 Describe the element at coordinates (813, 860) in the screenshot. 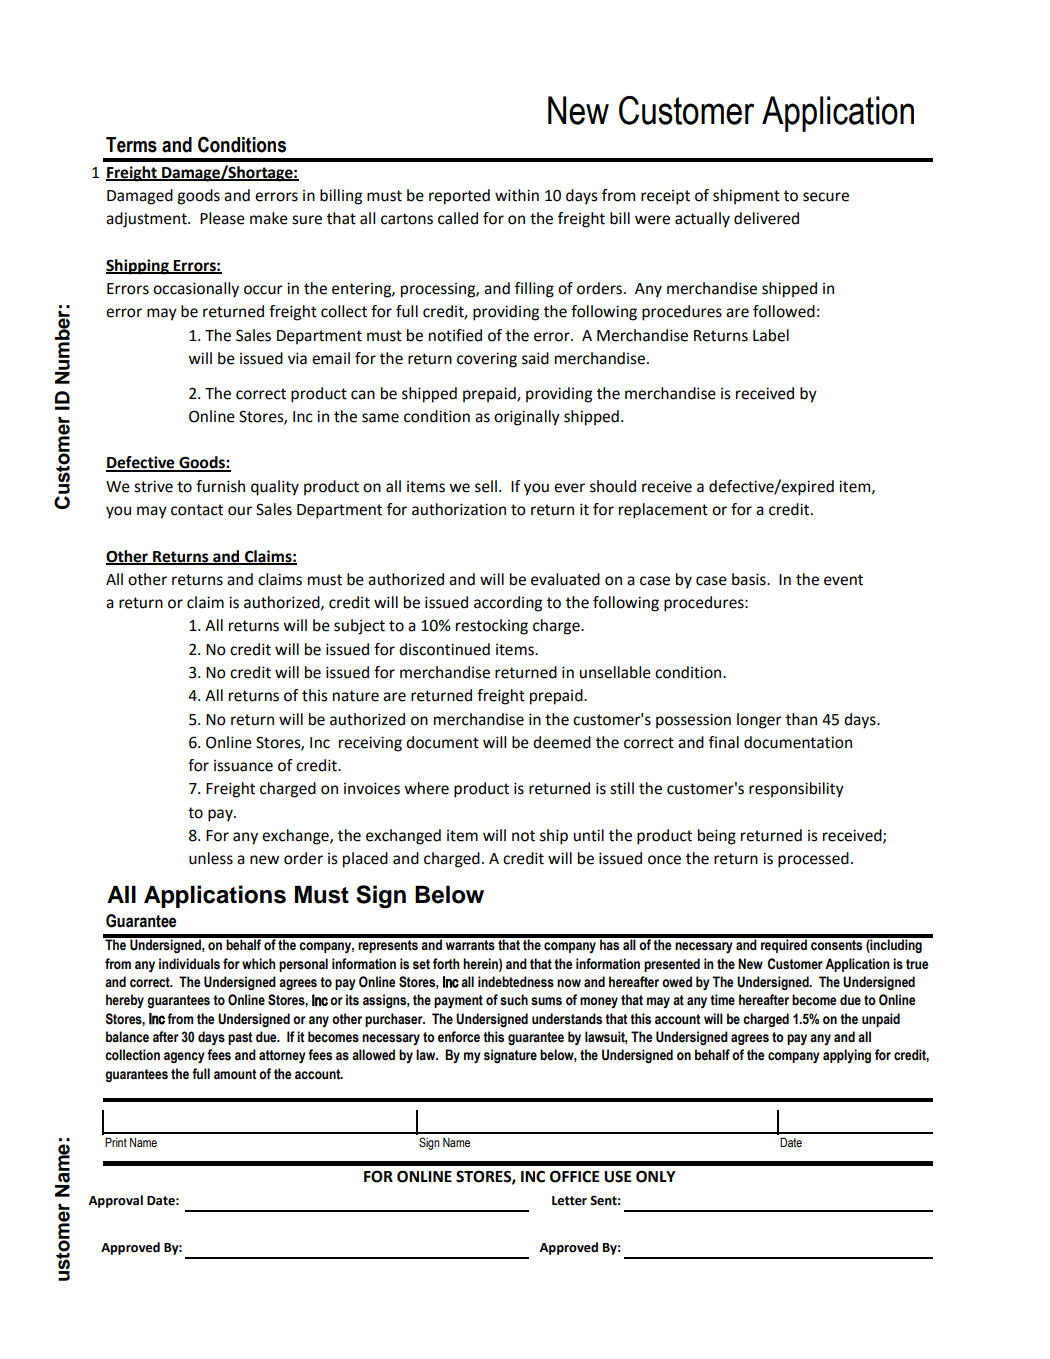

I see `processed` at that location.
